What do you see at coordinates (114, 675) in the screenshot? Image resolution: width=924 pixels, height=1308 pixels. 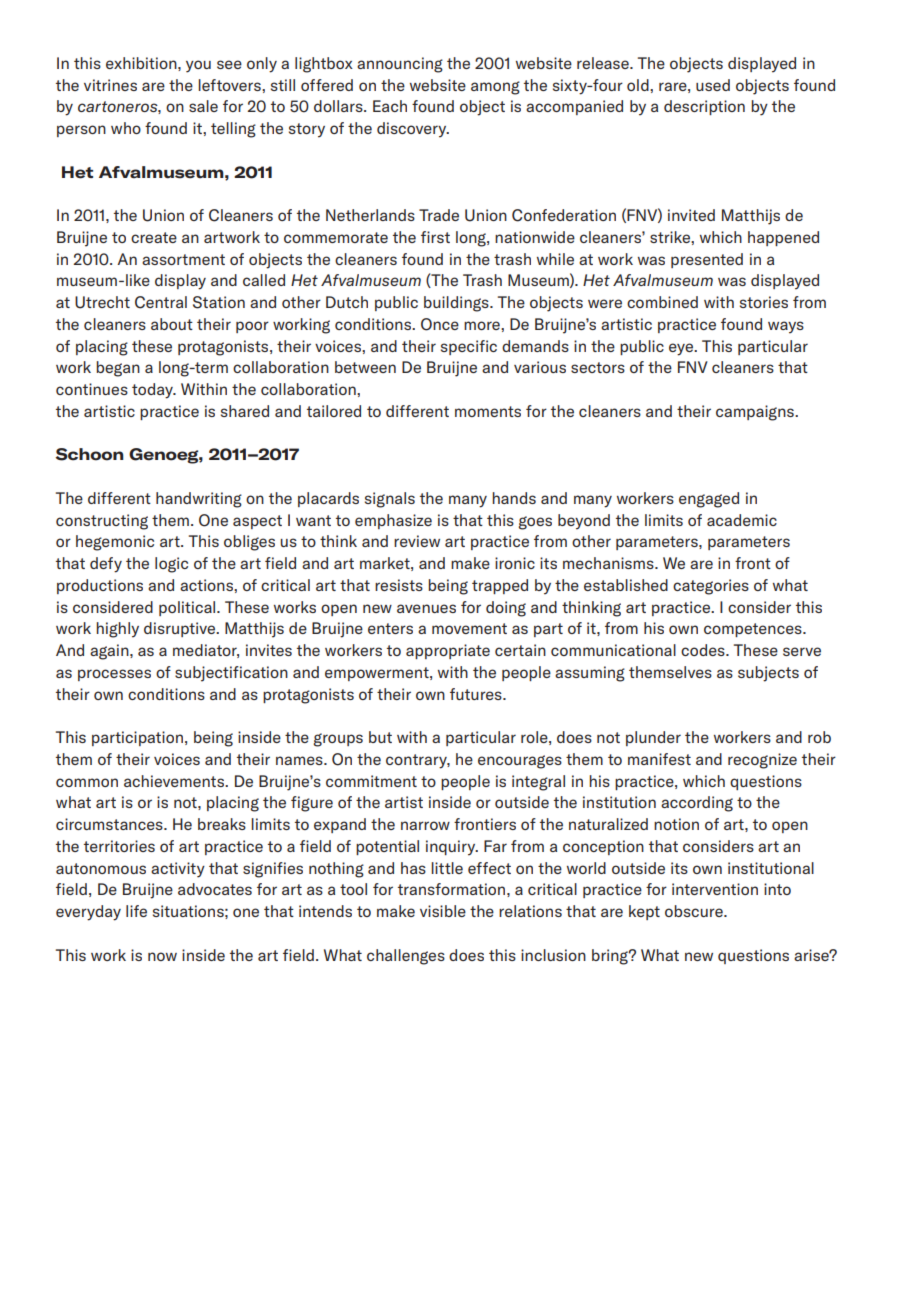 I see `processes` at bounding box center [114, 675].
